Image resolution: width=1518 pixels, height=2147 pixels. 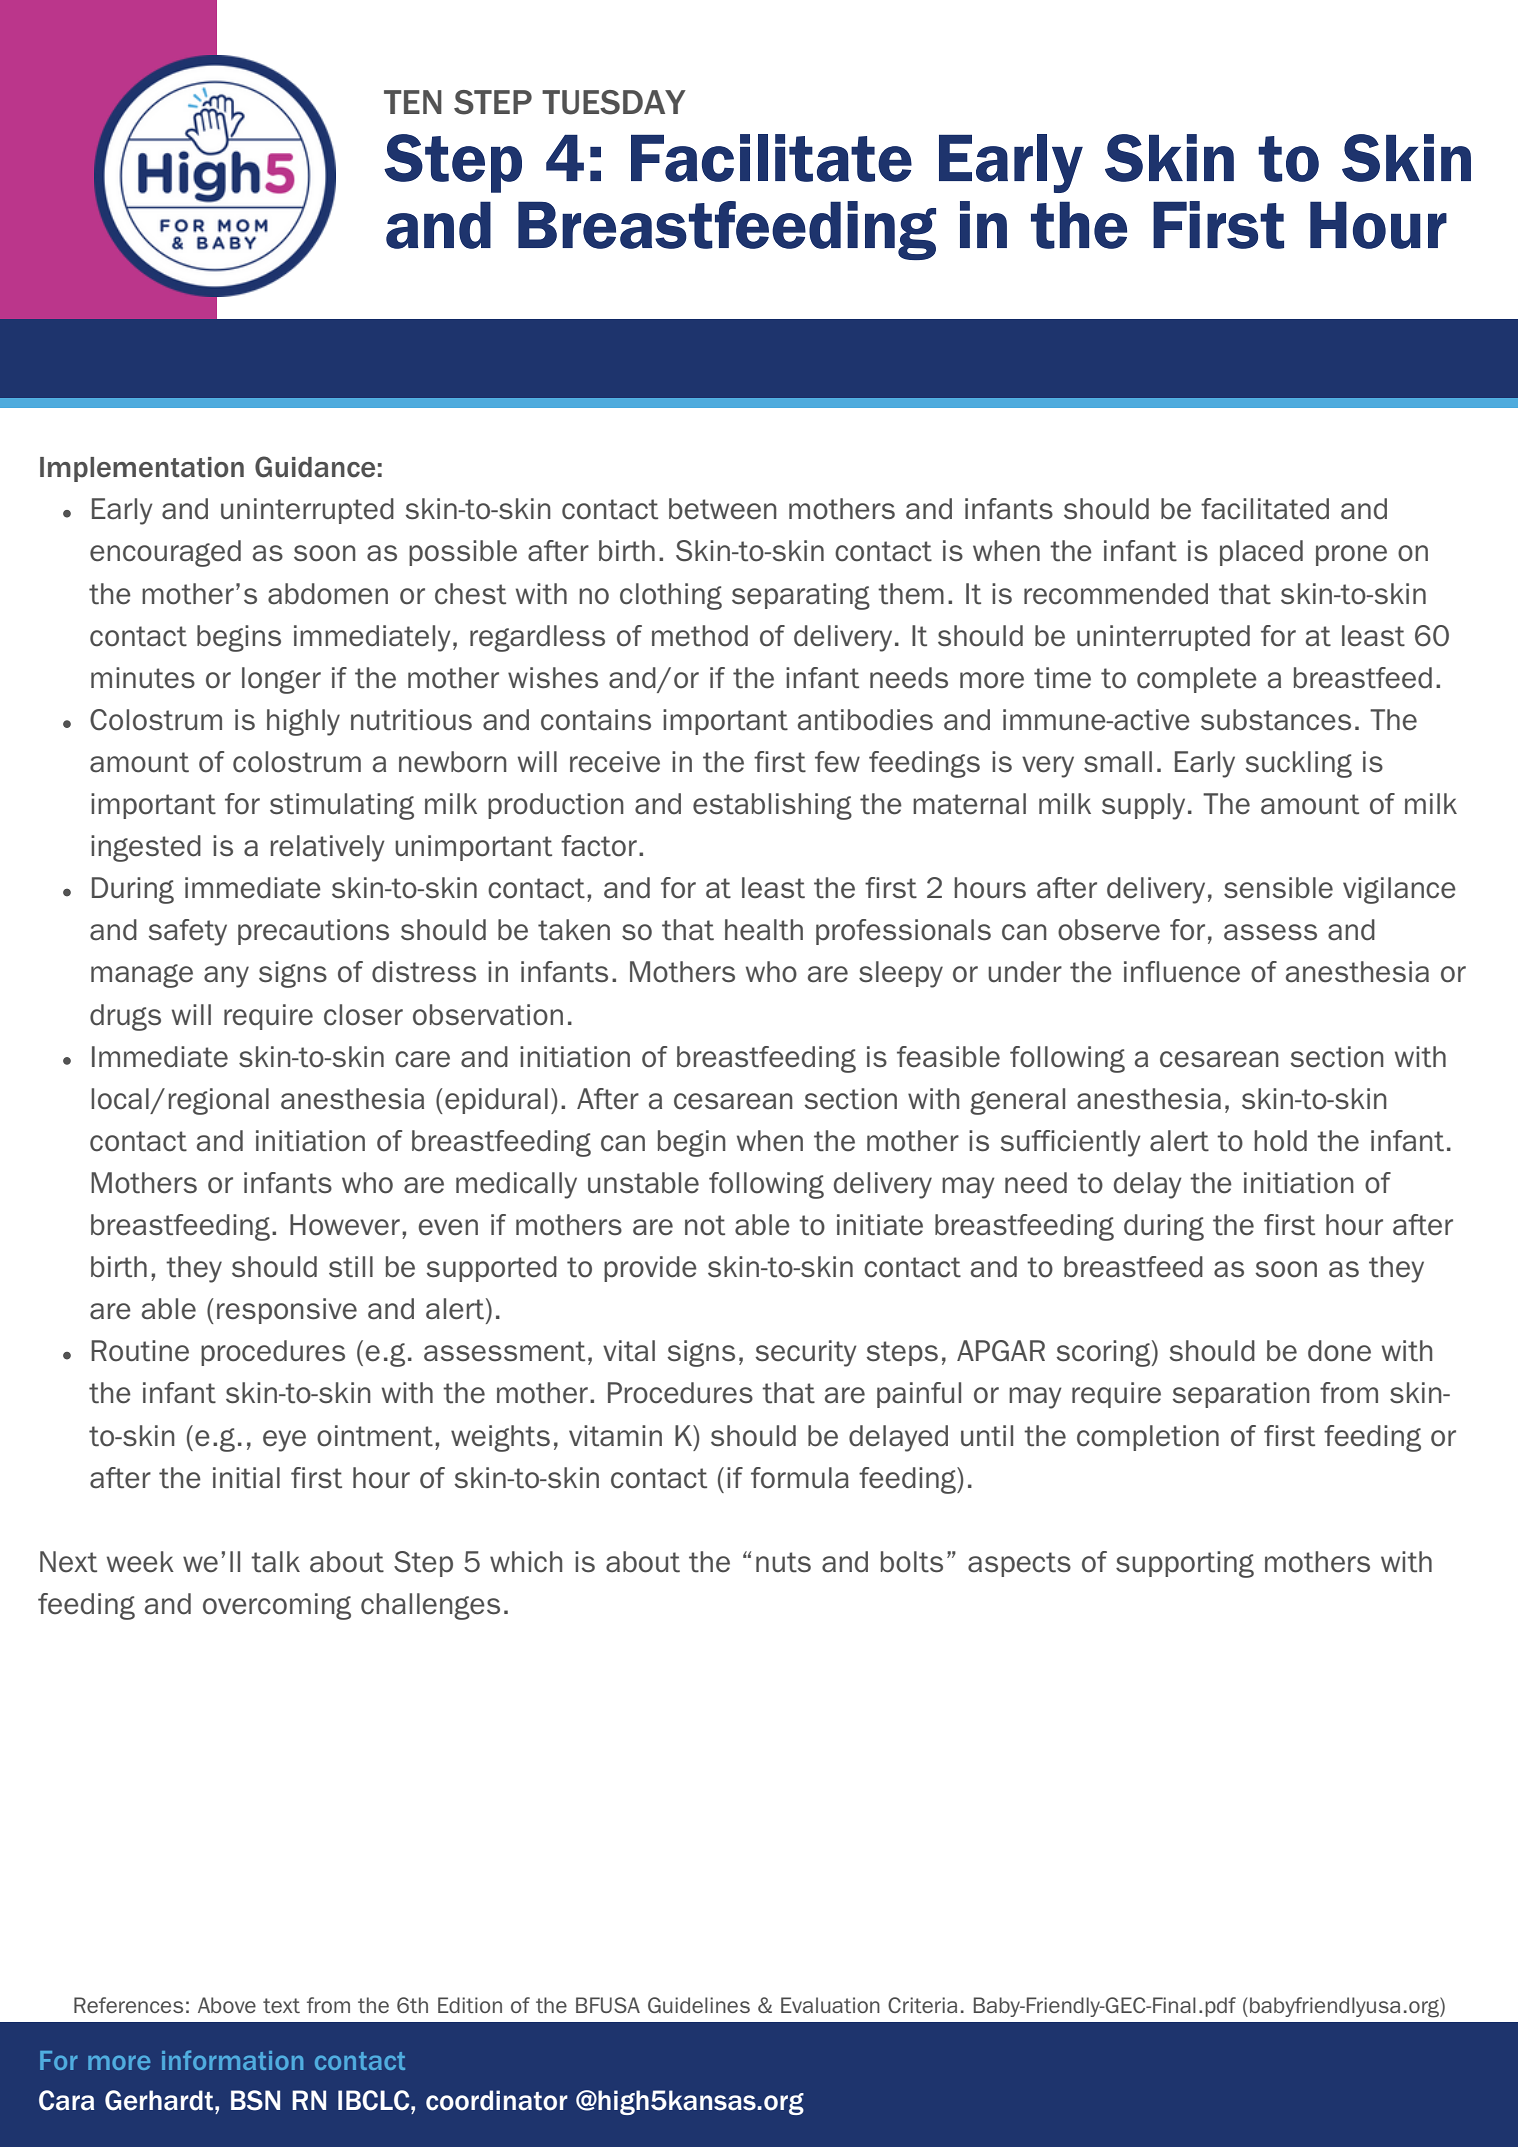 I want to click on Guidelines, so click(x=699, y=2005).
